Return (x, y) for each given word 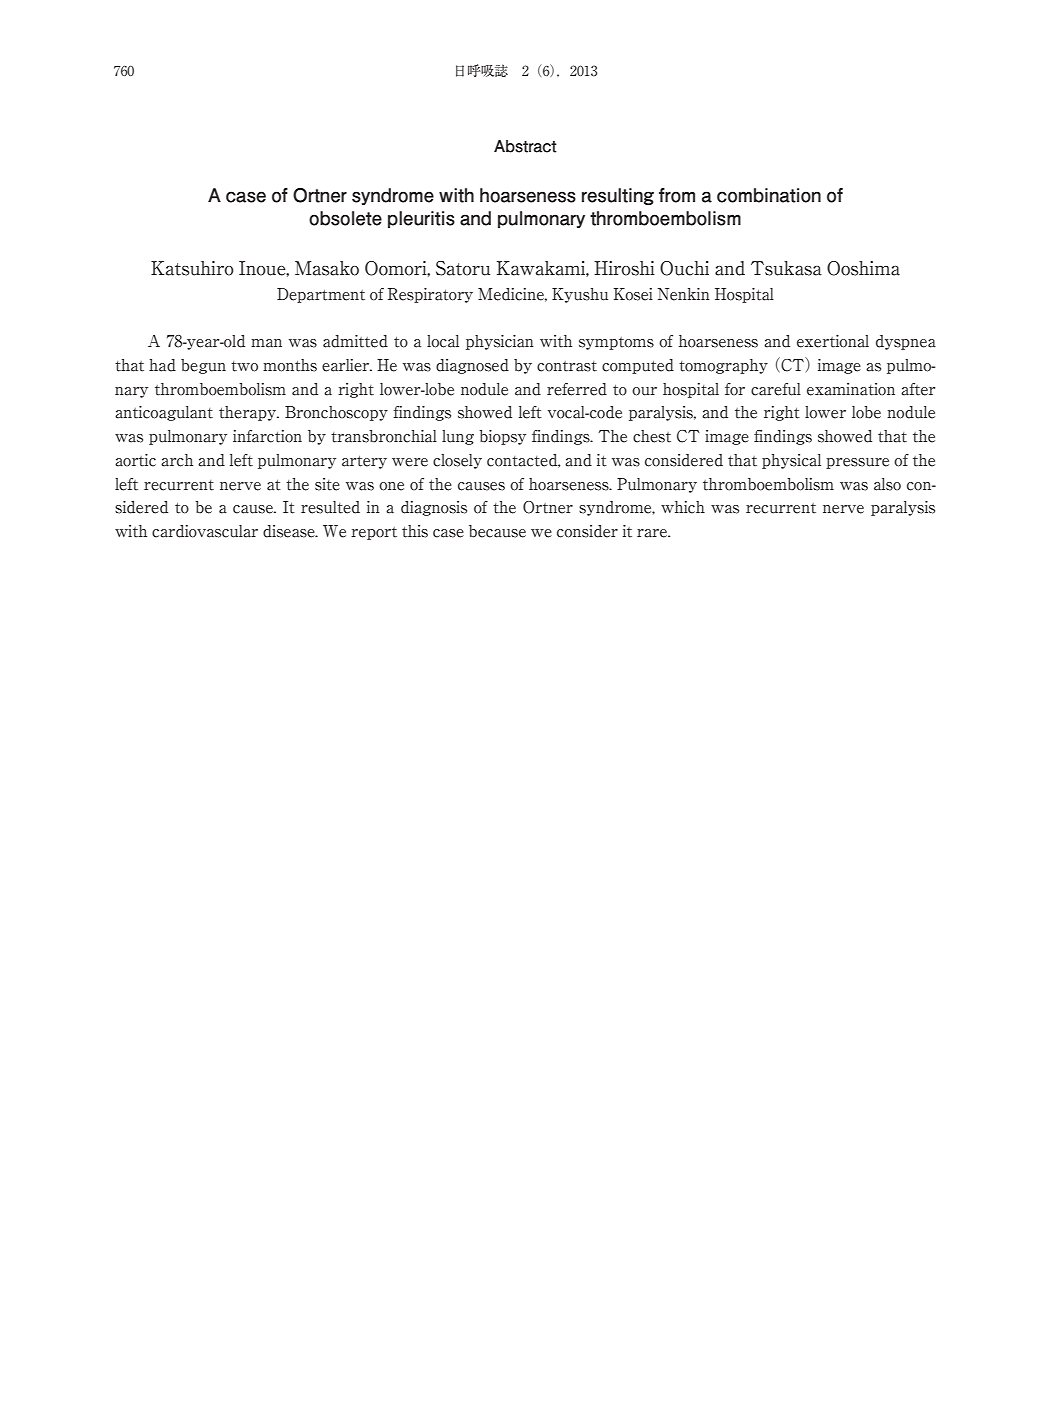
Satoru (463, 268)
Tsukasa (786, 268)
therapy (248, 413)
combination (769, 195)
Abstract (525, 146)
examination (851, 389)
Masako (327, 268)
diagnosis (434, 508)
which (683, 507)
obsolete (345, 218)
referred (577, 389)
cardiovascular (205, 531)
